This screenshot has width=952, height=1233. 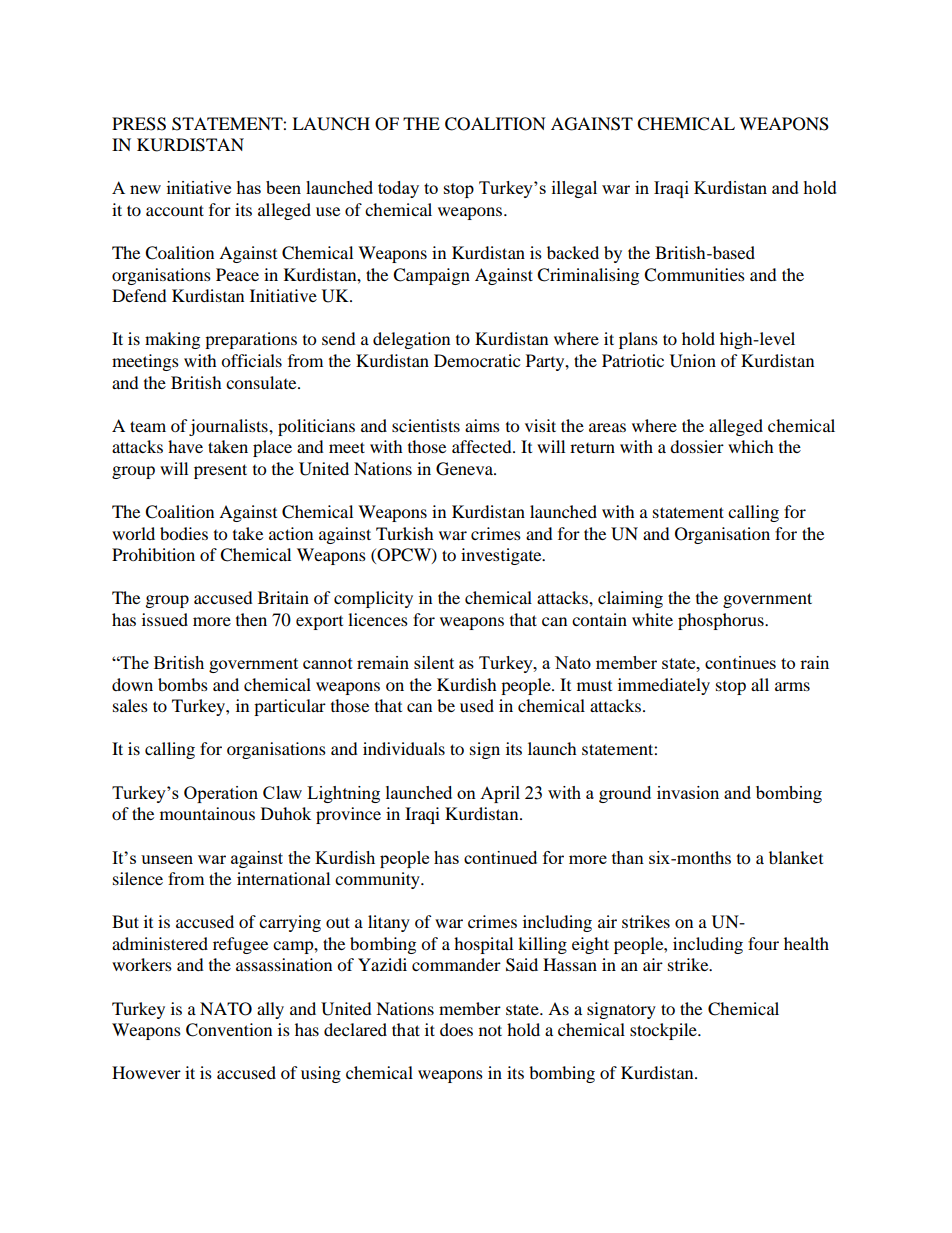 I want to click on investigate, so click(x=502, y=556).
